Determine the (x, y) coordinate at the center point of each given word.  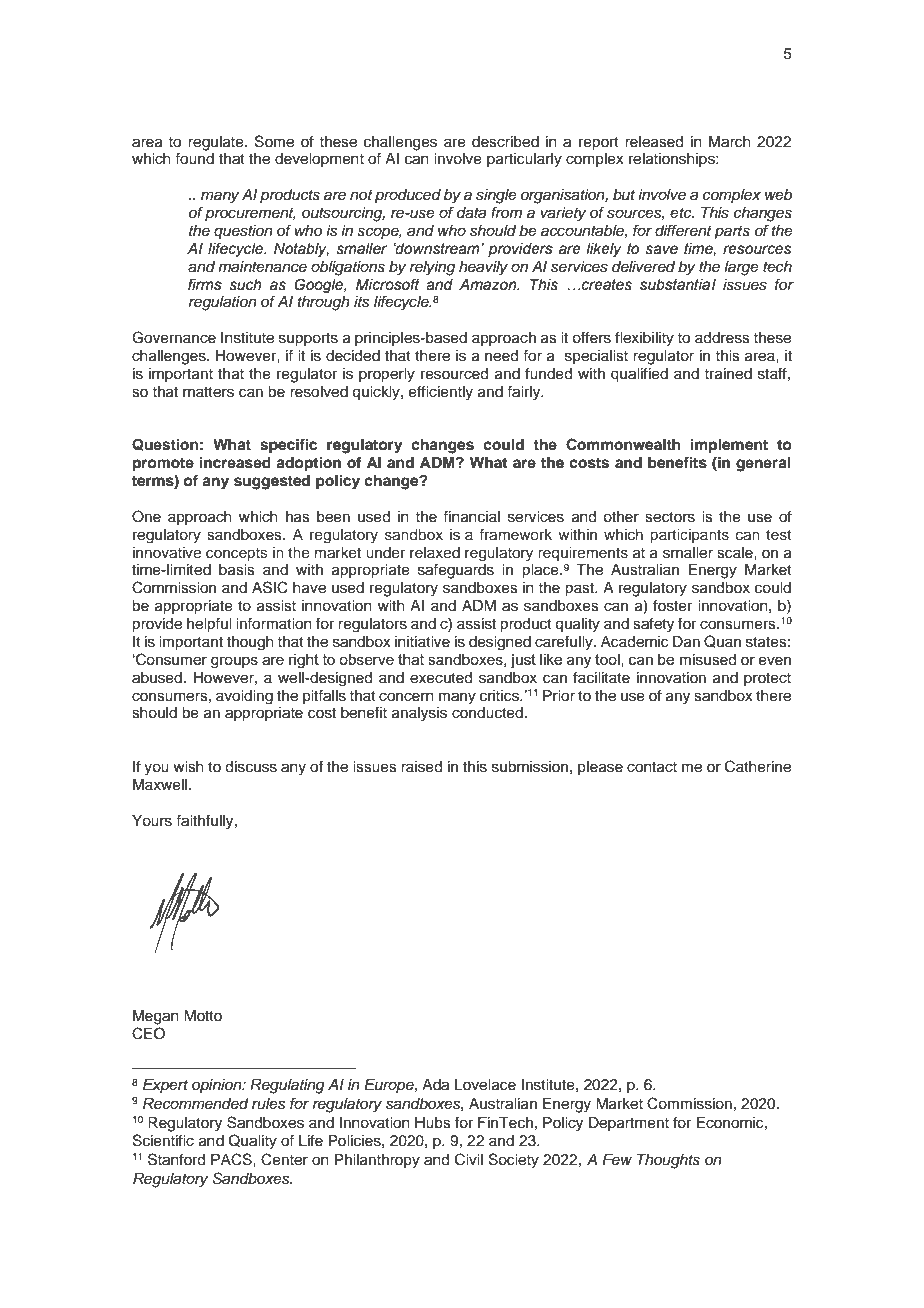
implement (729, 446)
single (496, 196)
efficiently (441, 393)
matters (208, 392)
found (194, 158)
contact (652, 767)
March (730, 142)
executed (441, 678)
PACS (232, 1159)
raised (421, 767)
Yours (152, 821)
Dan (686, 642)
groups (234, 662)
